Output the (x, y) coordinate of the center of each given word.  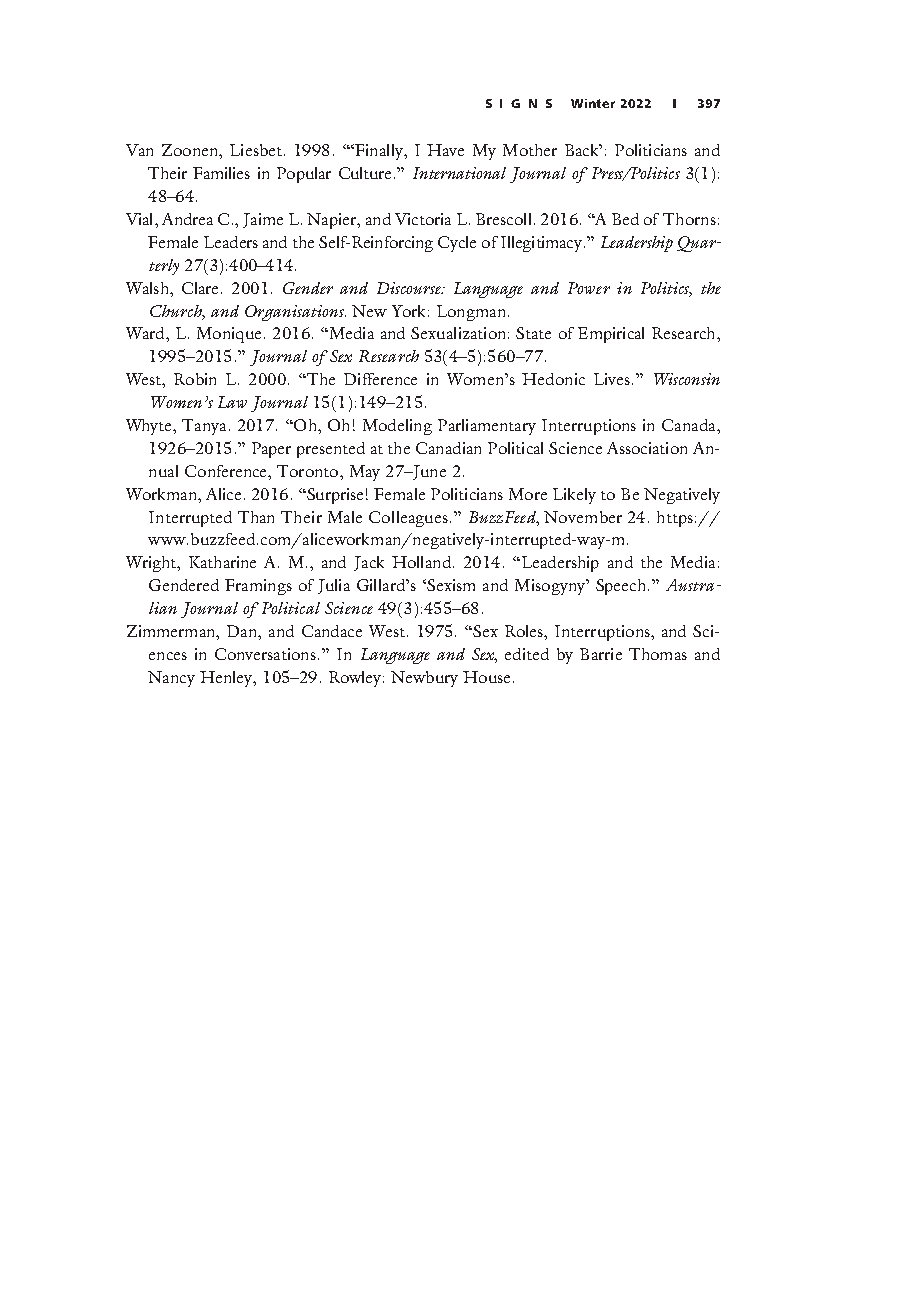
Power (589, 288)
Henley (227, 679)
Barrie (601, 654)
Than (256, 517)
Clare (200, 288)
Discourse (410, 288)
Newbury (424, 679)
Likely (574, 496)
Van (139, 150)
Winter (593, 103)
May (365, 473)
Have (445, 150)
